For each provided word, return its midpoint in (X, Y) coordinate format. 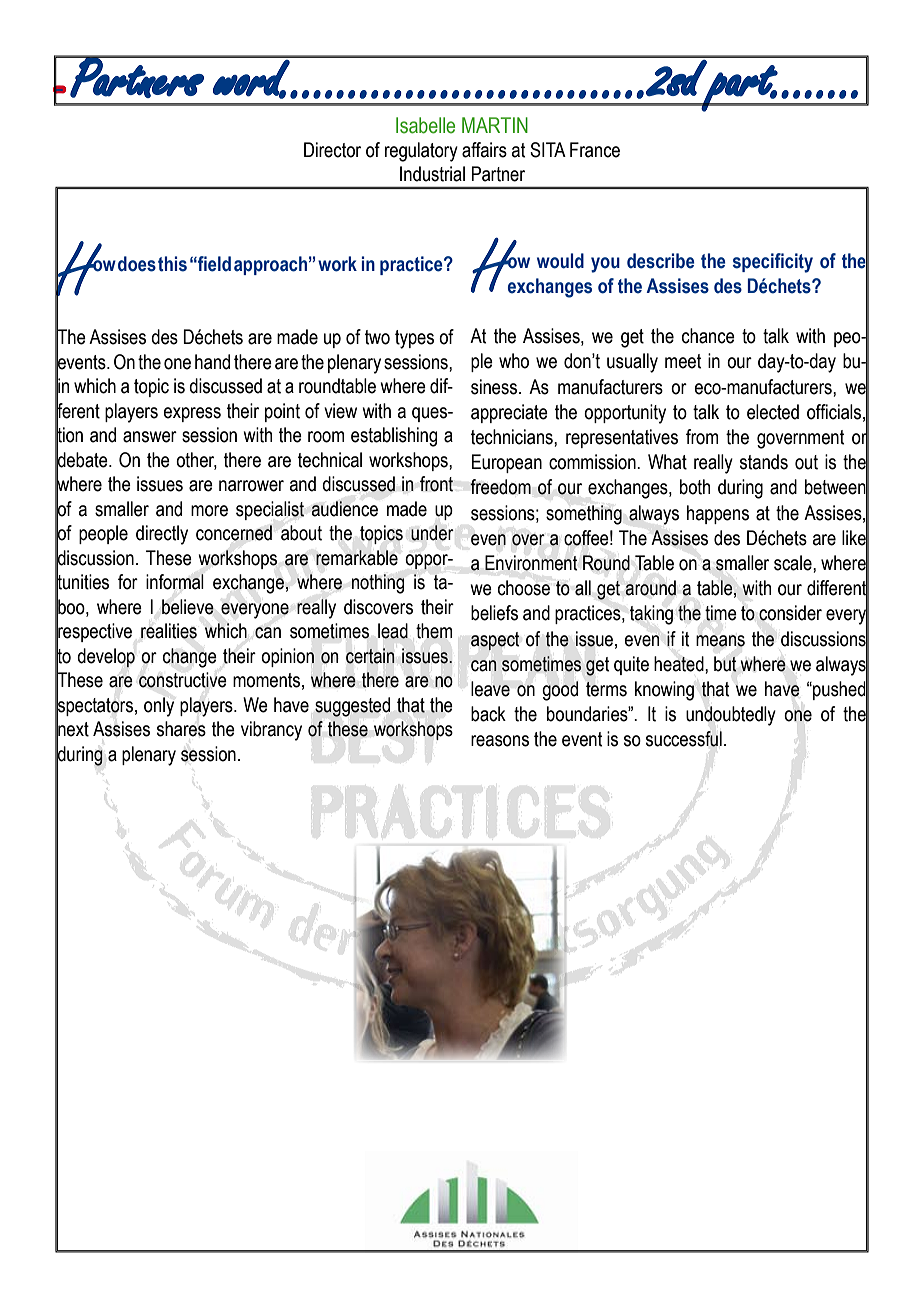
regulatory (421, 152)
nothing (377, 584)
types (414, 339)
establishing (394, 437)
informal (175, 582)
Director (332, 150)
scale (794, 563)
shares (181, 729)
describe (661, 261)
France (595, 150)
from (702, 437)
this (172, 264)
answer (150, 437)
